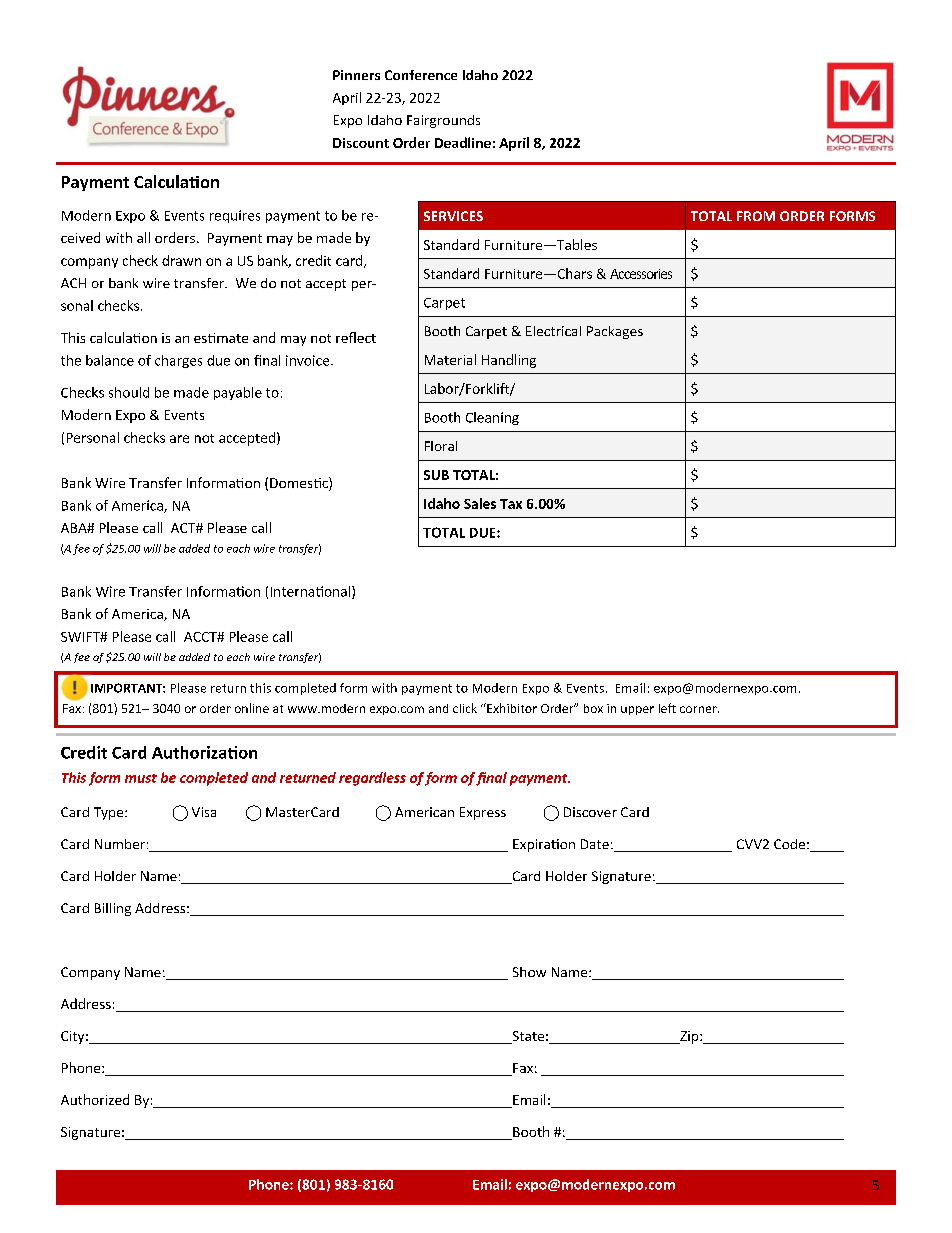 The height and width of the page is (1233, 952). Describe the element at coordinates (637, 710) in the page. I see `upper` at that location.
